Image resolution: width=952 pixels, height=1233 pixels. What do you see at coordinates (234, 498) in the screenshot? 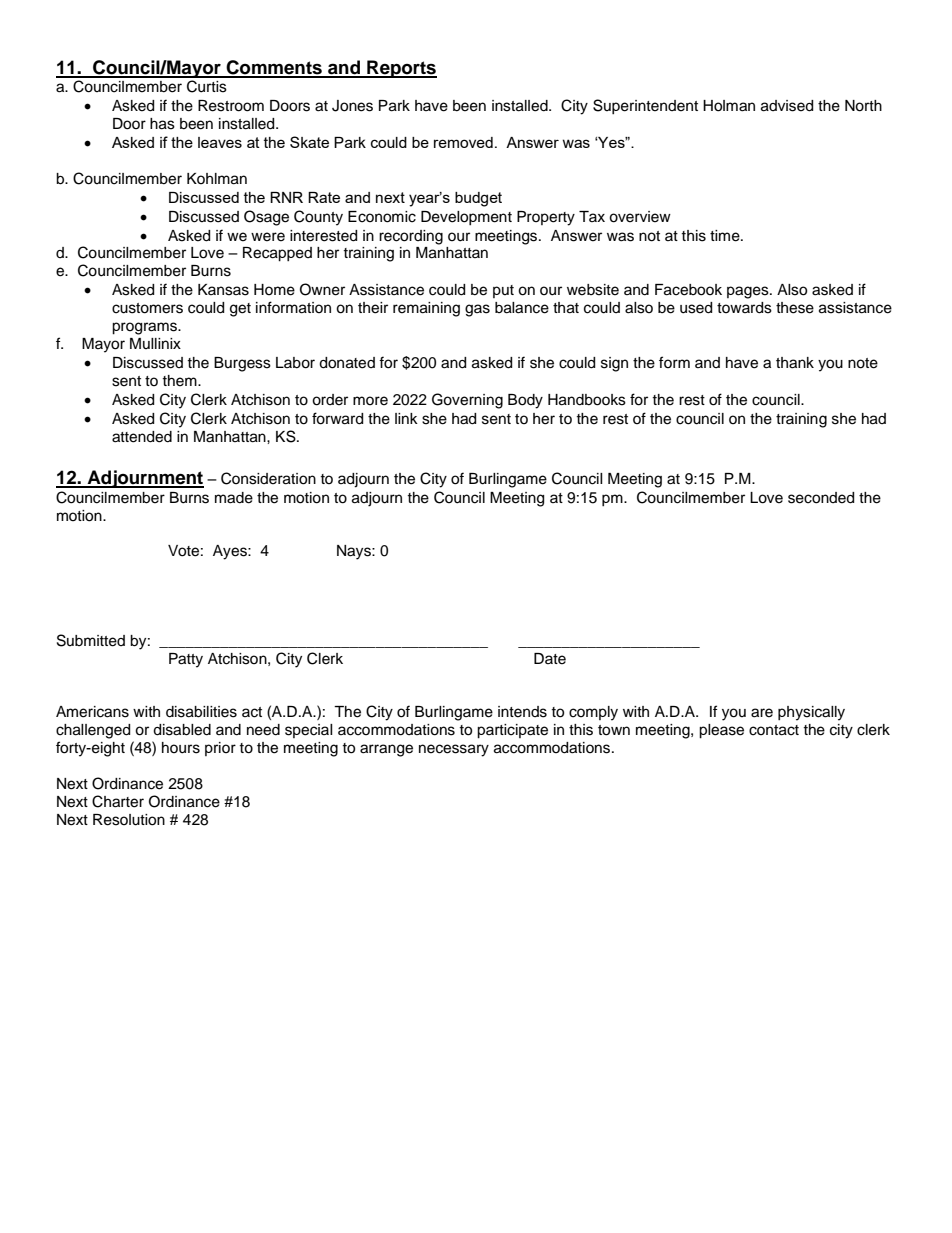
I see `made` at bounding box center [234, 498].
